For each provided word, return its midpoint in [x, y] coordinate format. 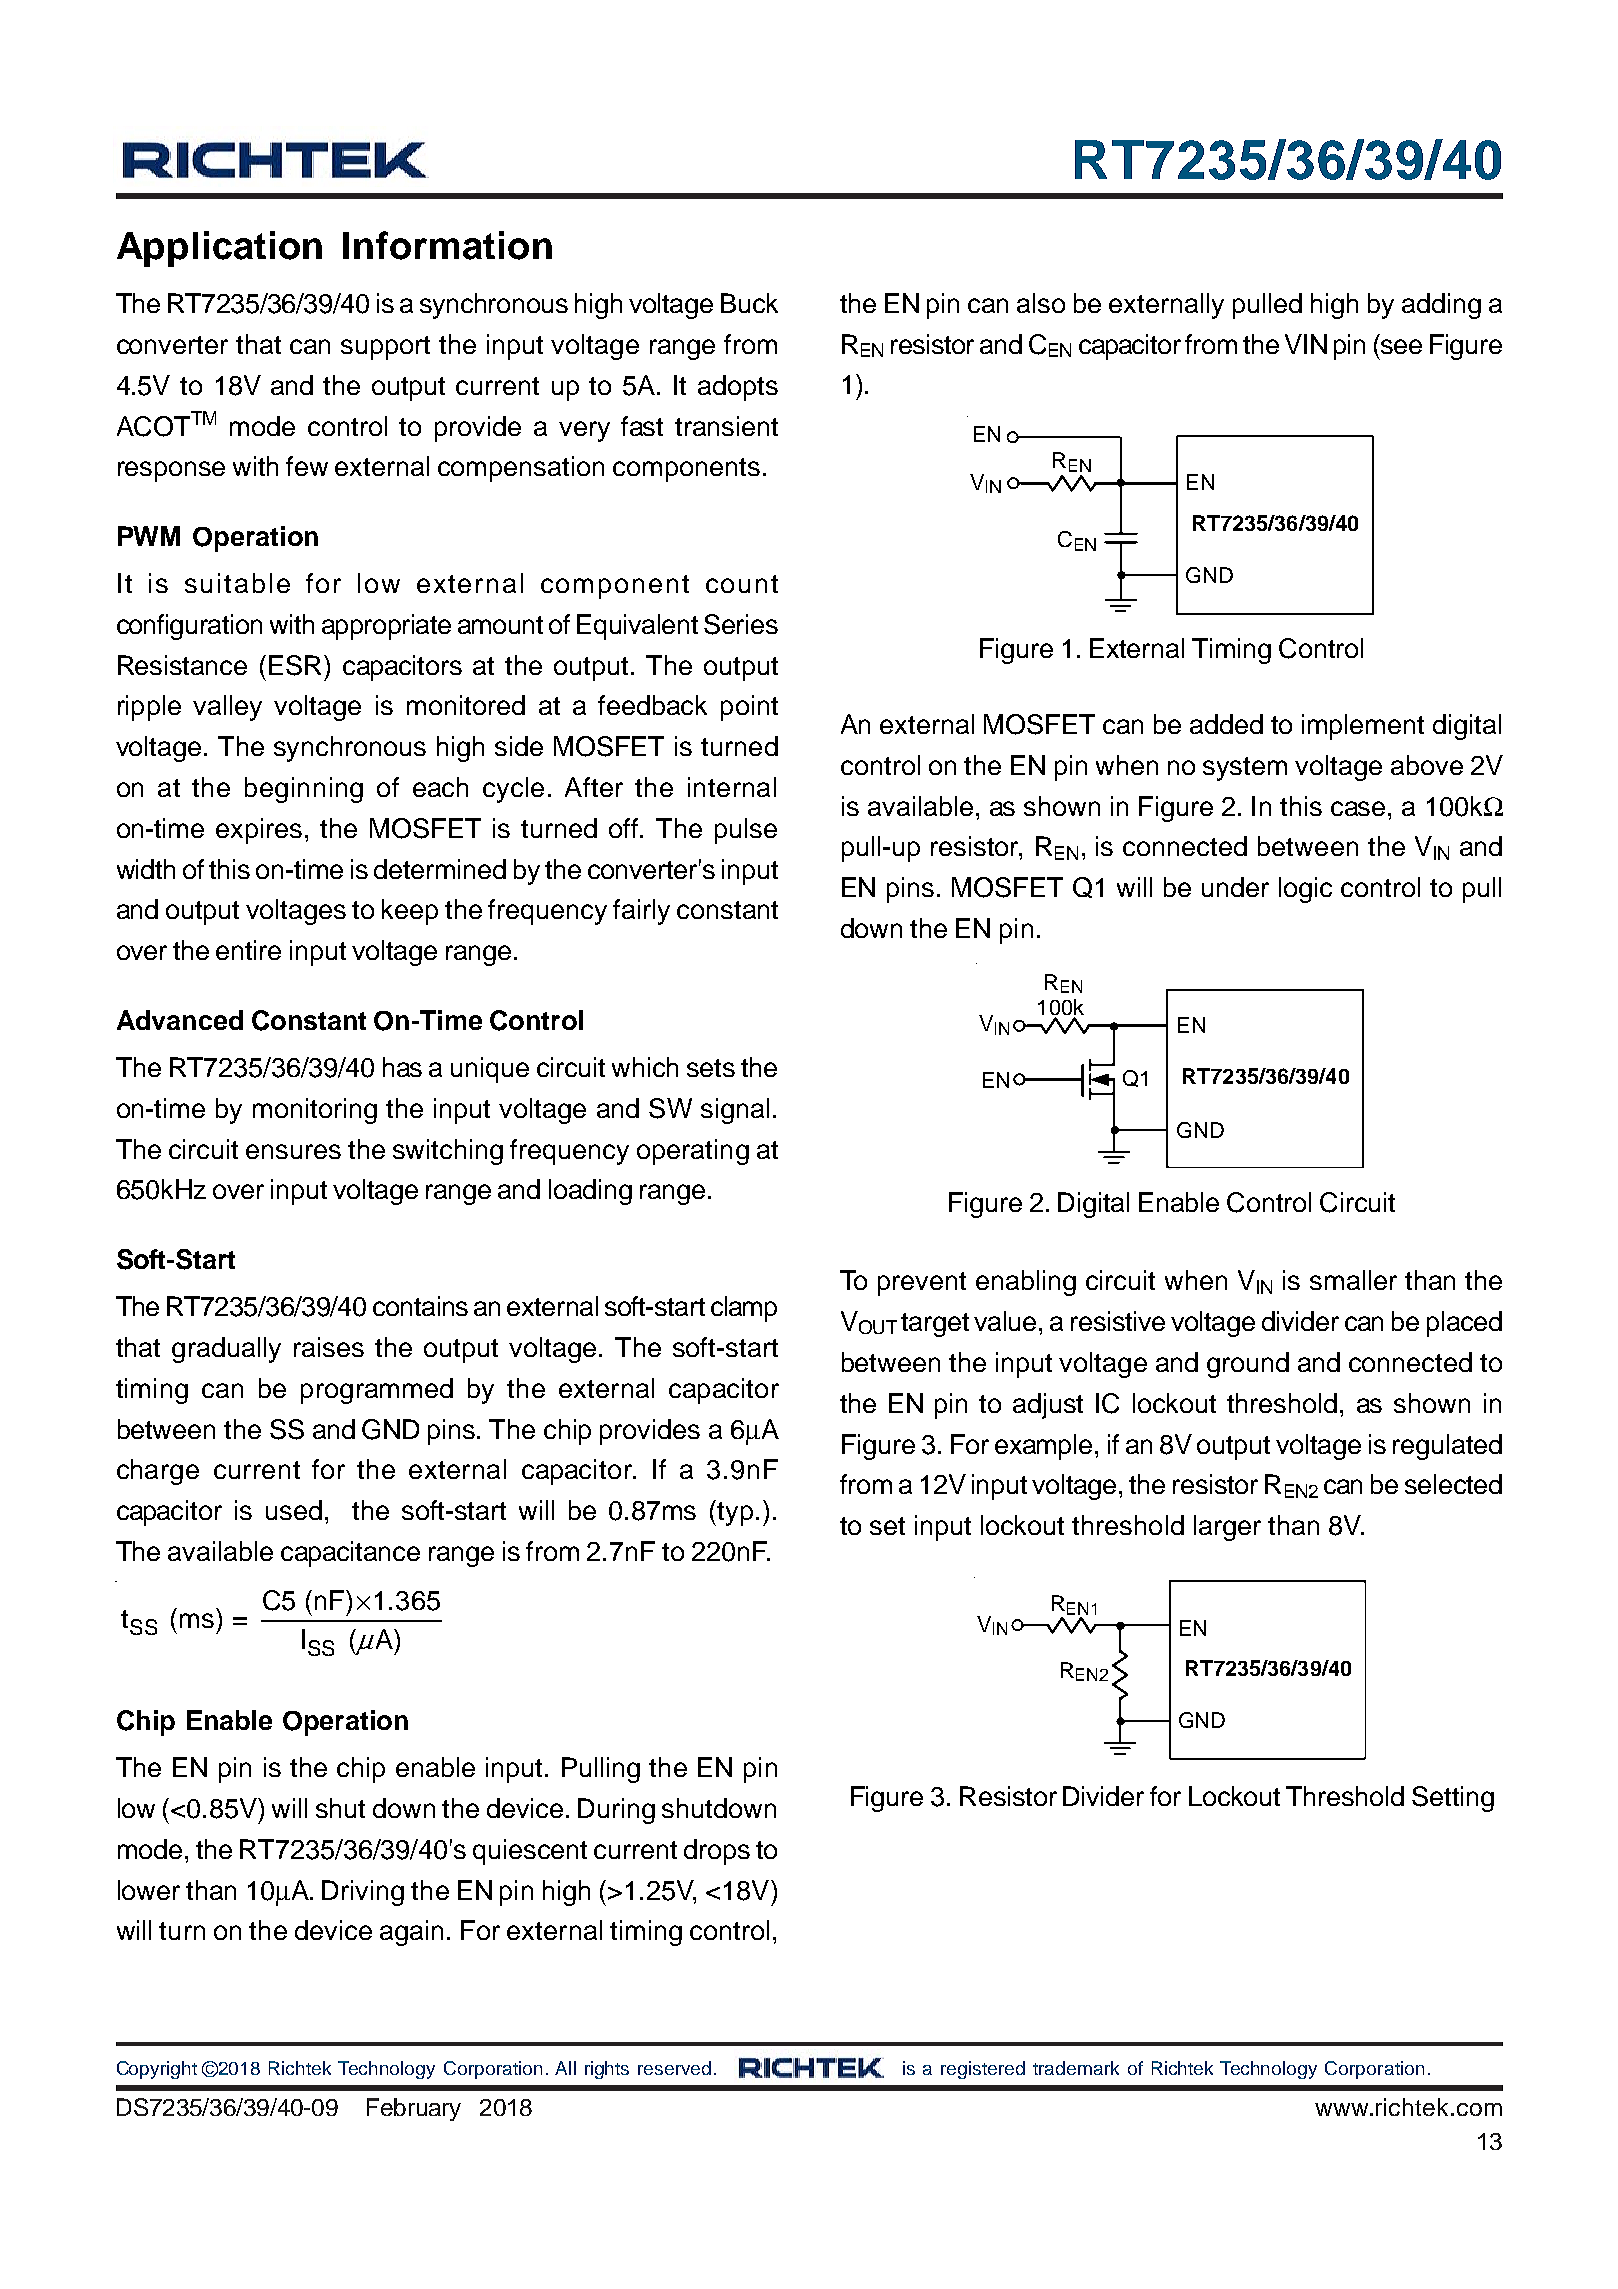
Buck [749, 303]
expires [259, 831]
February [414, 2109]
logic [1305, 890]
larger [1227, 1528]
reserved [674, 2068]
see [1401, 346]
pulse [746, 831]
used [294, 1510]
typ [735, 1514]
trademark [1076, 2068]
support [385, 348]
